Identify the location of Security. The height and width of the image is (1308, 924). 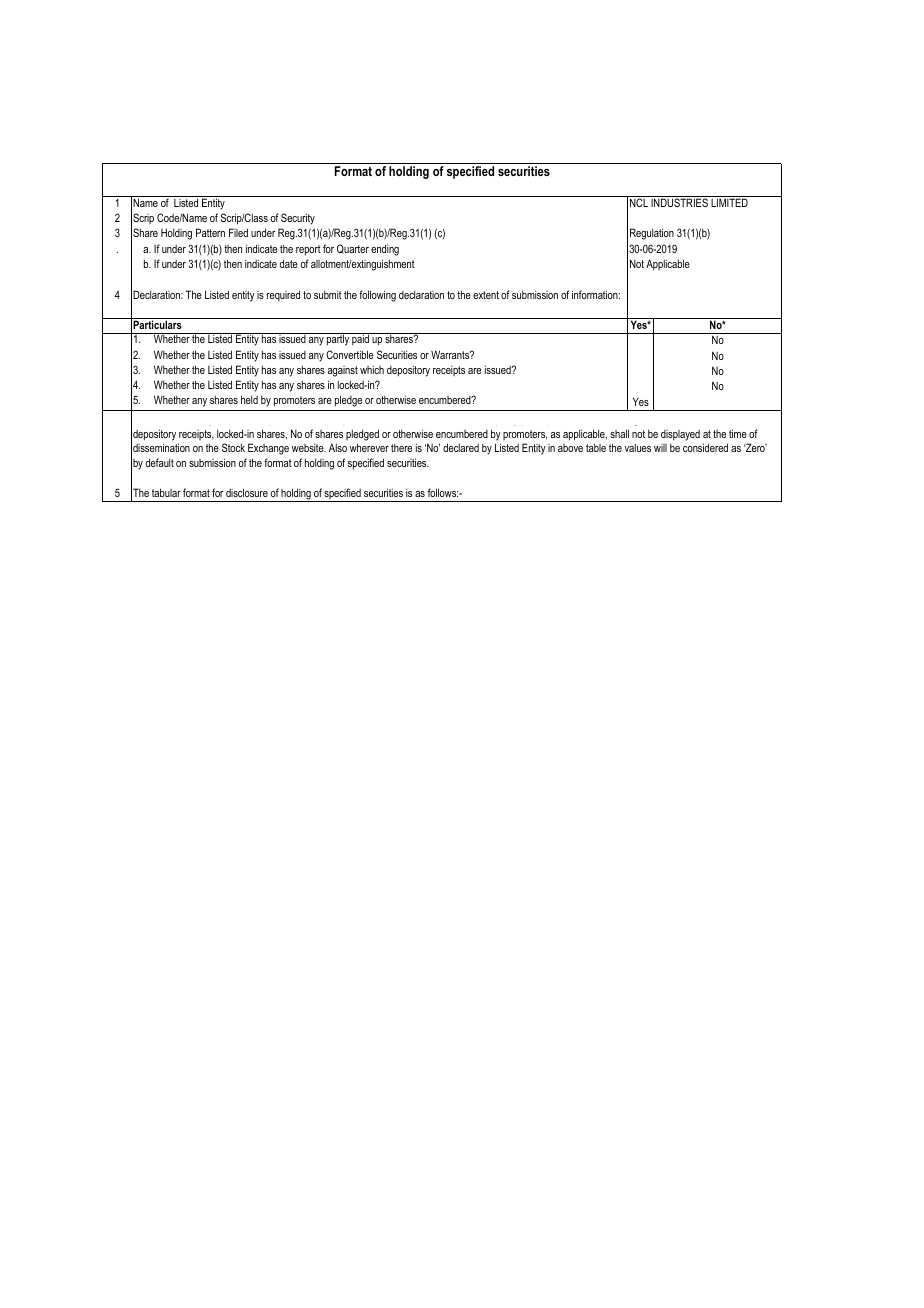
(298, 219).
